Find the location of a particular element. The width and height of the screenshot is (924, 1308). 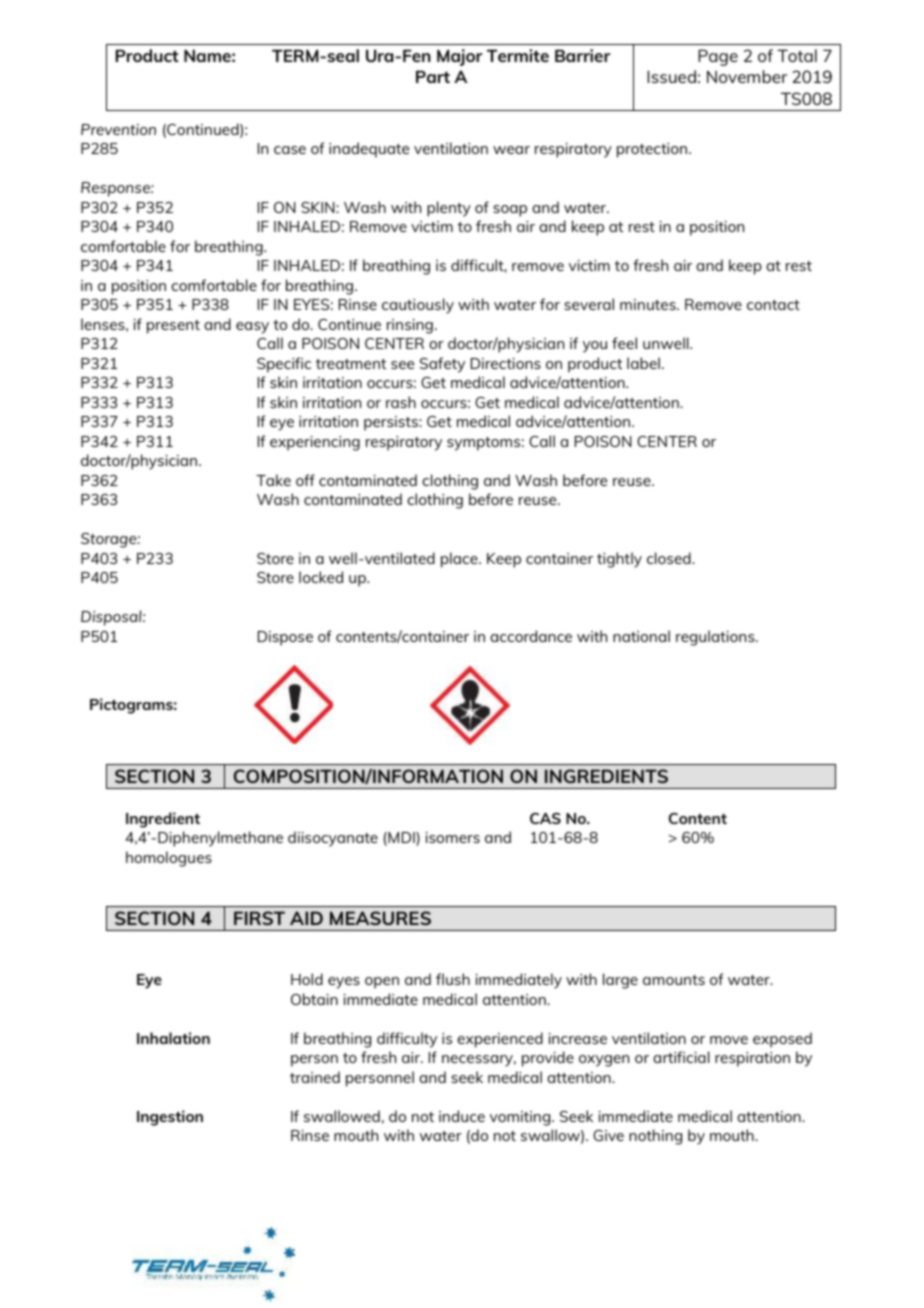

place is located at coordinates (460, 560).
